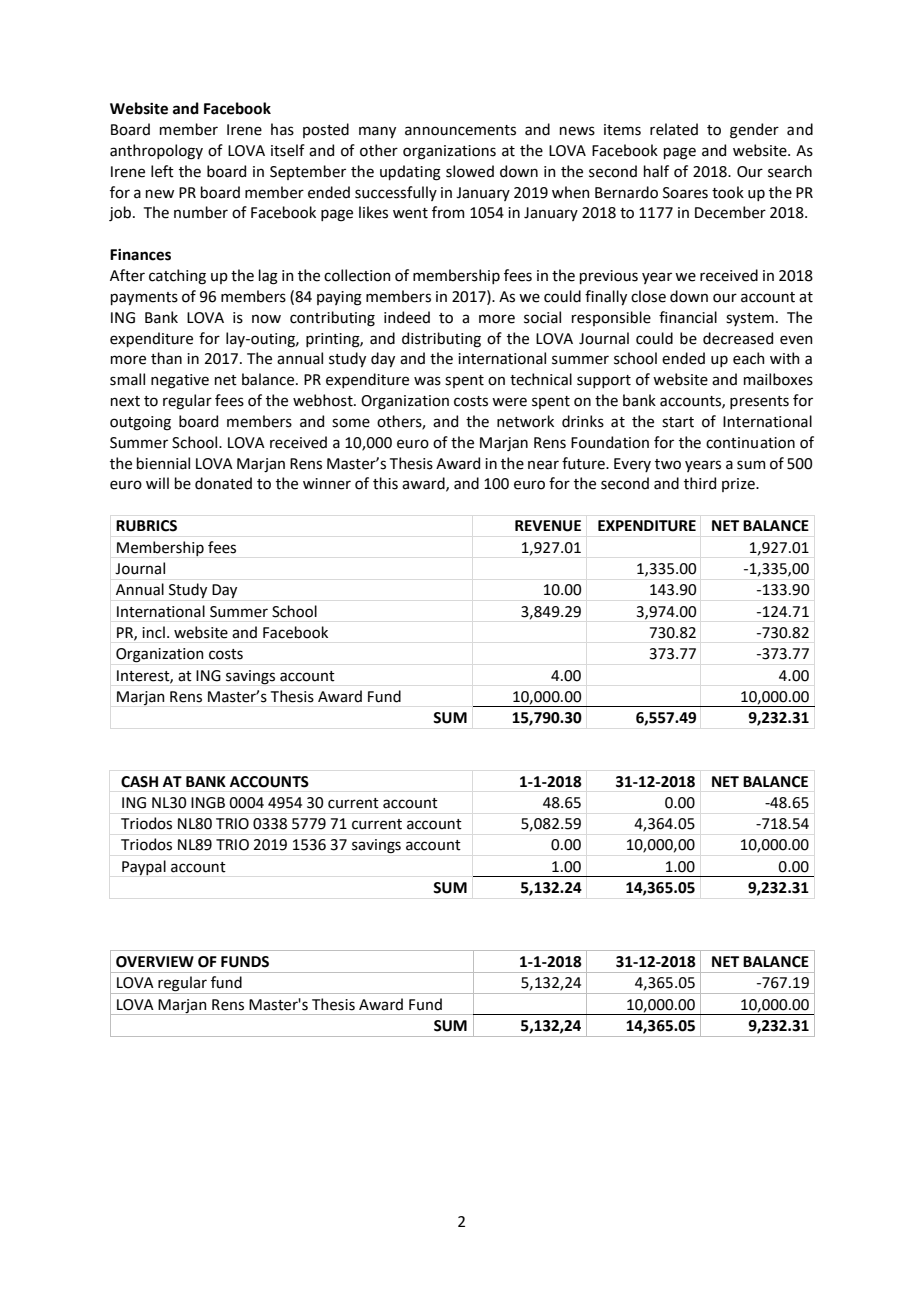  What do you see at coordinates (385, 483) in the page?
I see `this` at bounding box center [385, 483].
